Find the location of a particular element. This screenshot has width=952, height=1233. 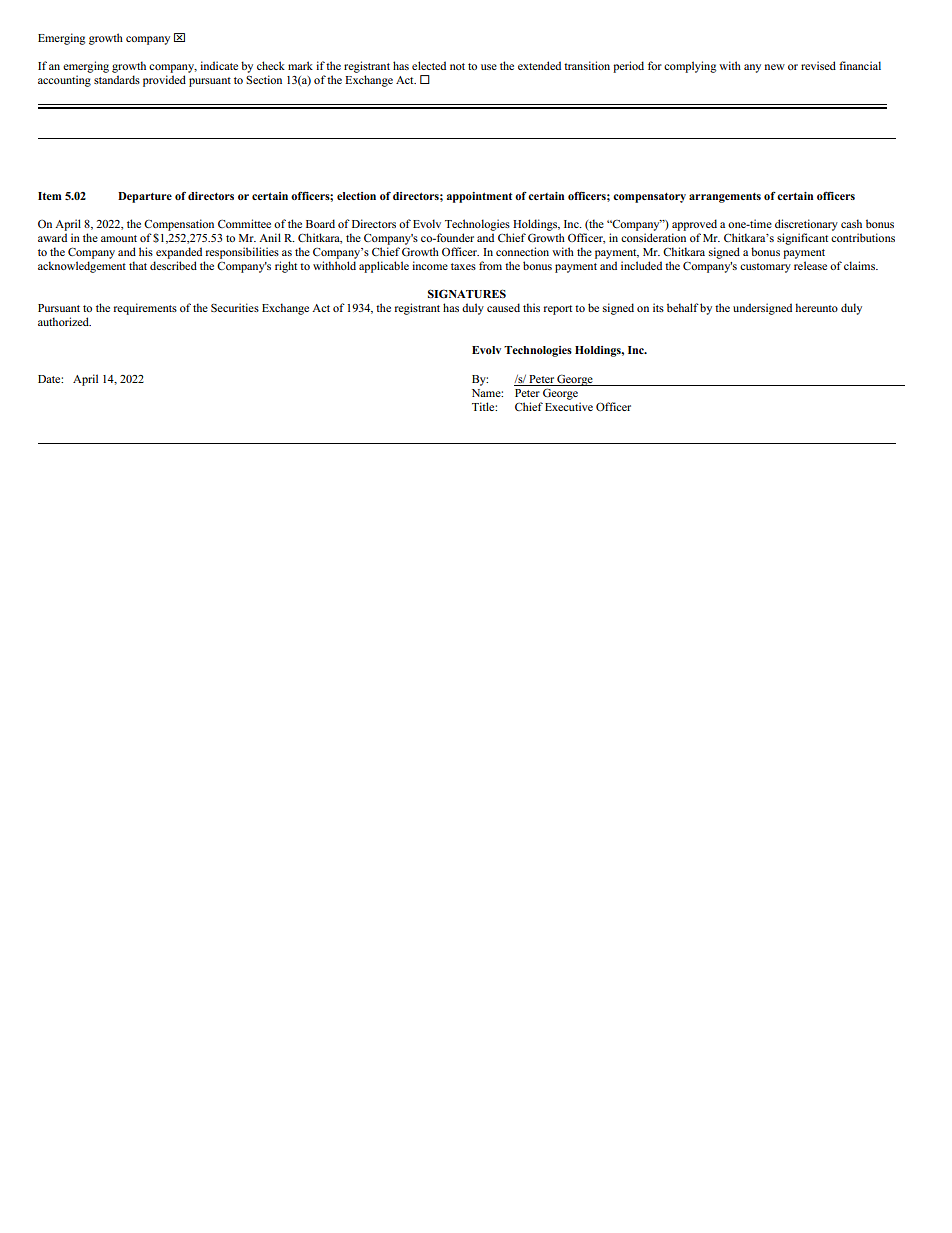

arrangements is located at coordinates (725, 198).
